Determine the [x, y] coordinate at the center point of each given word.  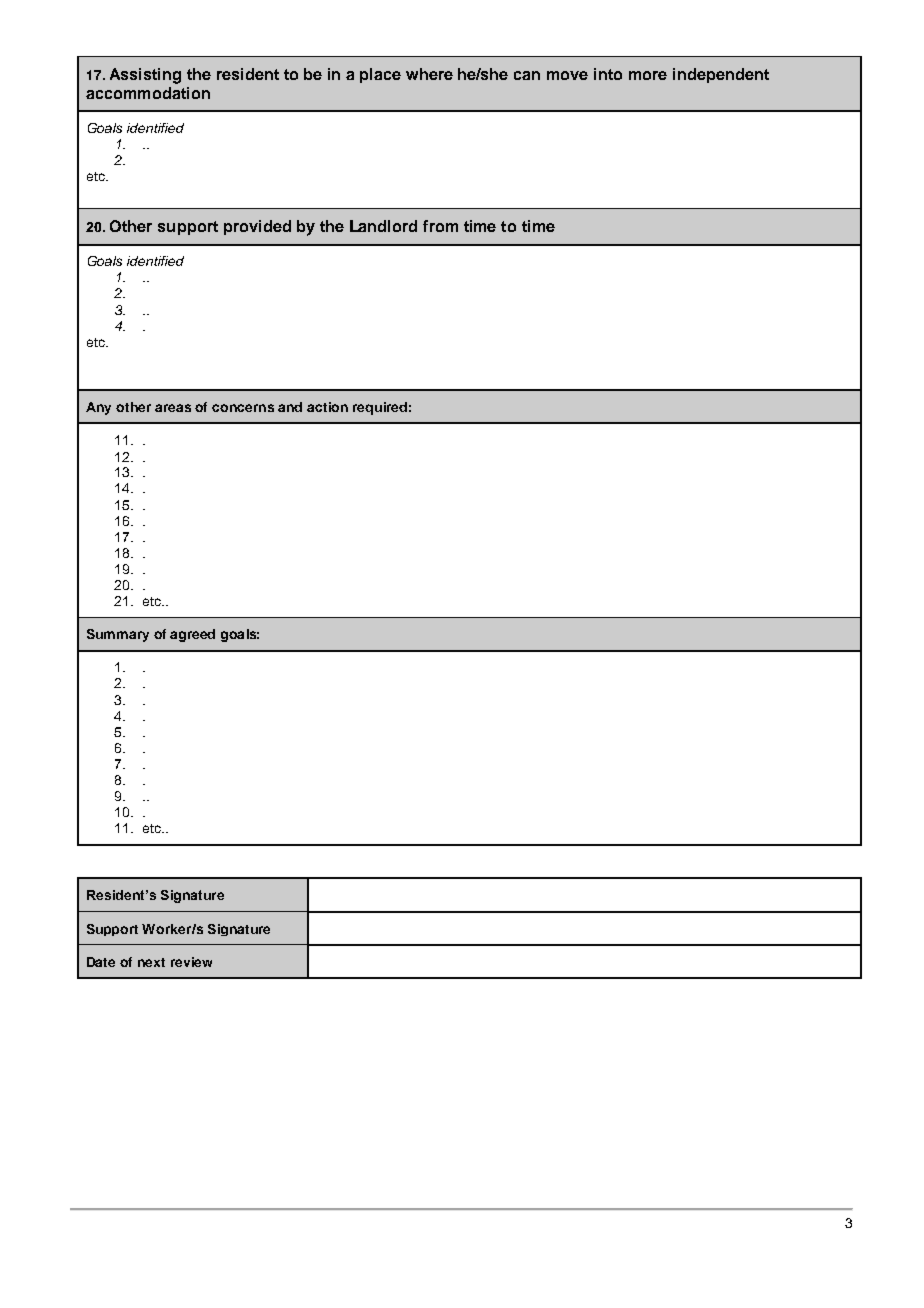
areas [173, 408]
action [327, 407]
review [191, 962]
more [648, 75]
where [429, 74]
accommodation [148, 93]
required [380, 408]
